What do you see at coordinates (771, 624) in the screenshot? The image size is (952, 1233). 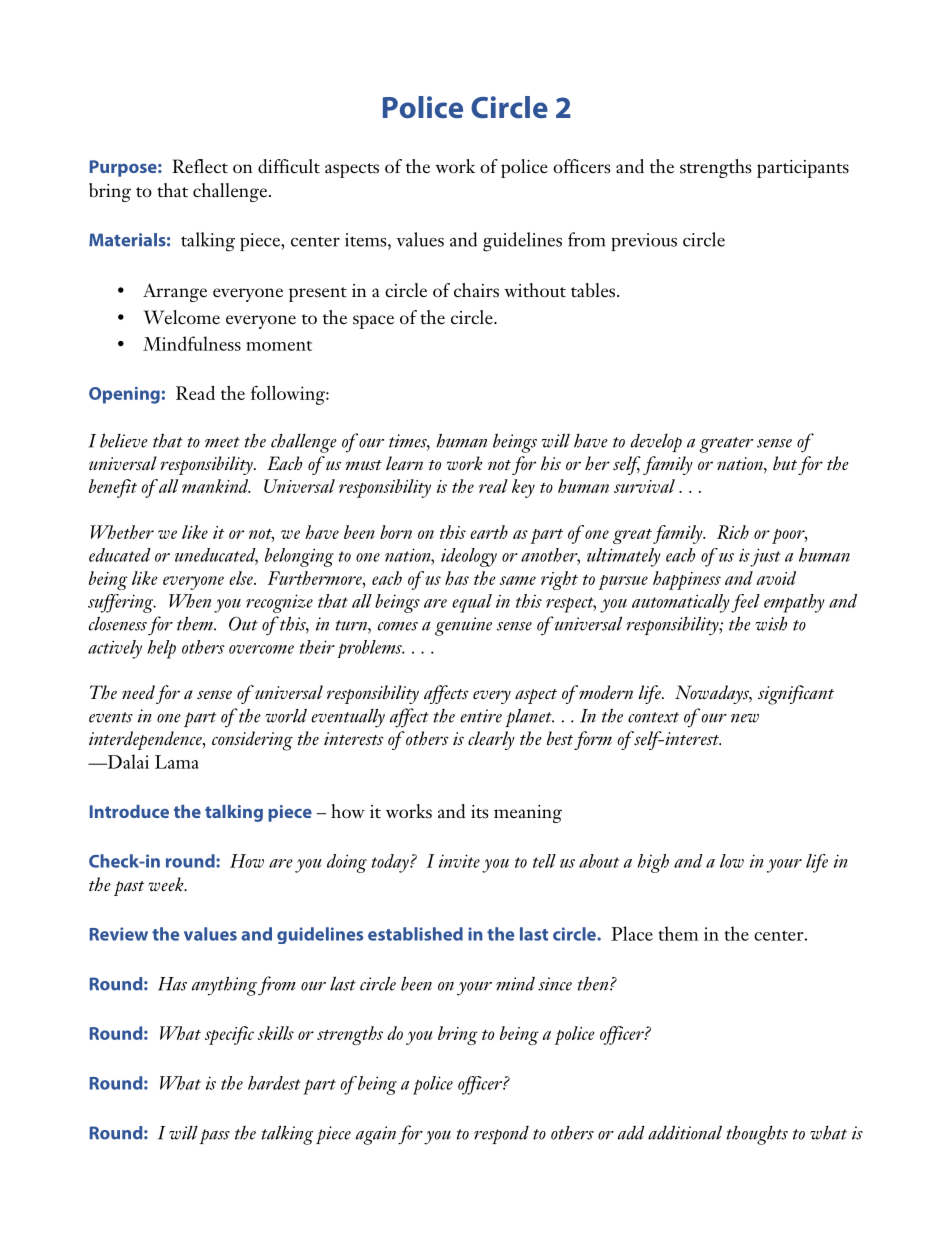 I see `wish` at bounding box center [771, 624].
